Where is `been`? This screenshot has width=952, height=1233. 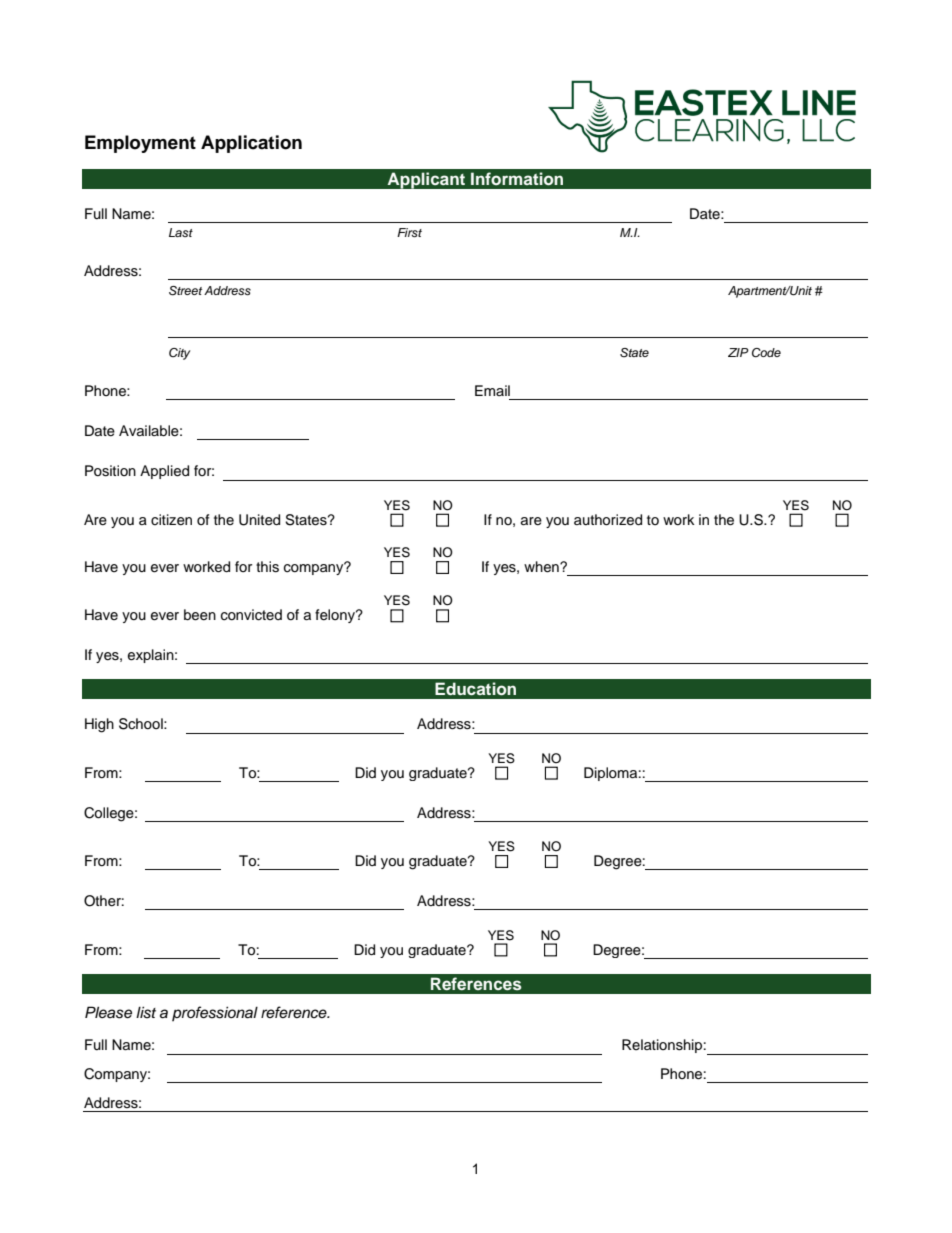
been is located at coordinates (200, 615).
